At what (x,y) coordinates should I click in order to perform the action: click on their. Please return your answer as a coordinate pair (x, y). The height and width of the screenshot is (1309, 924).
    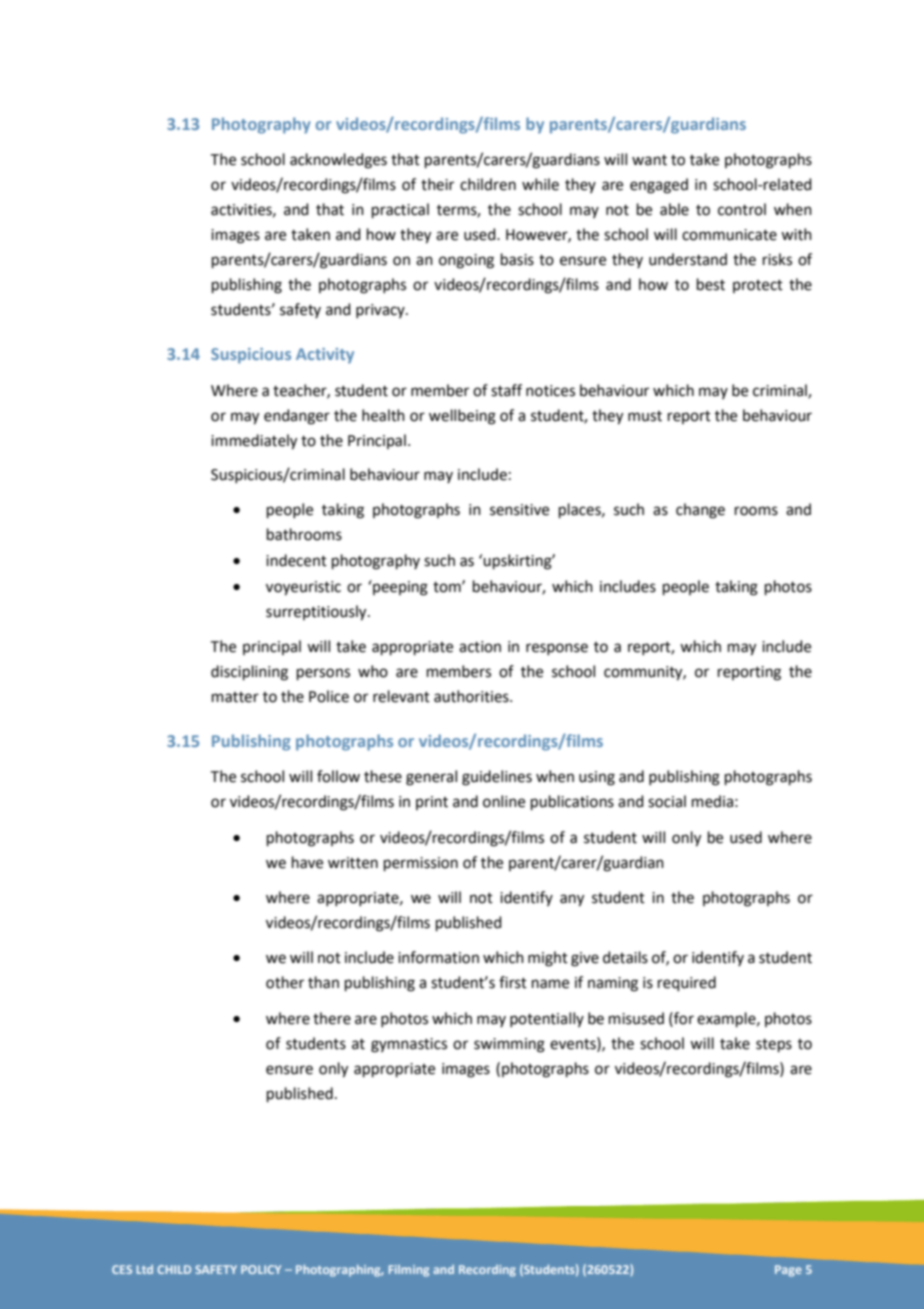
    Looking at the image, I should click on (437, 184).
